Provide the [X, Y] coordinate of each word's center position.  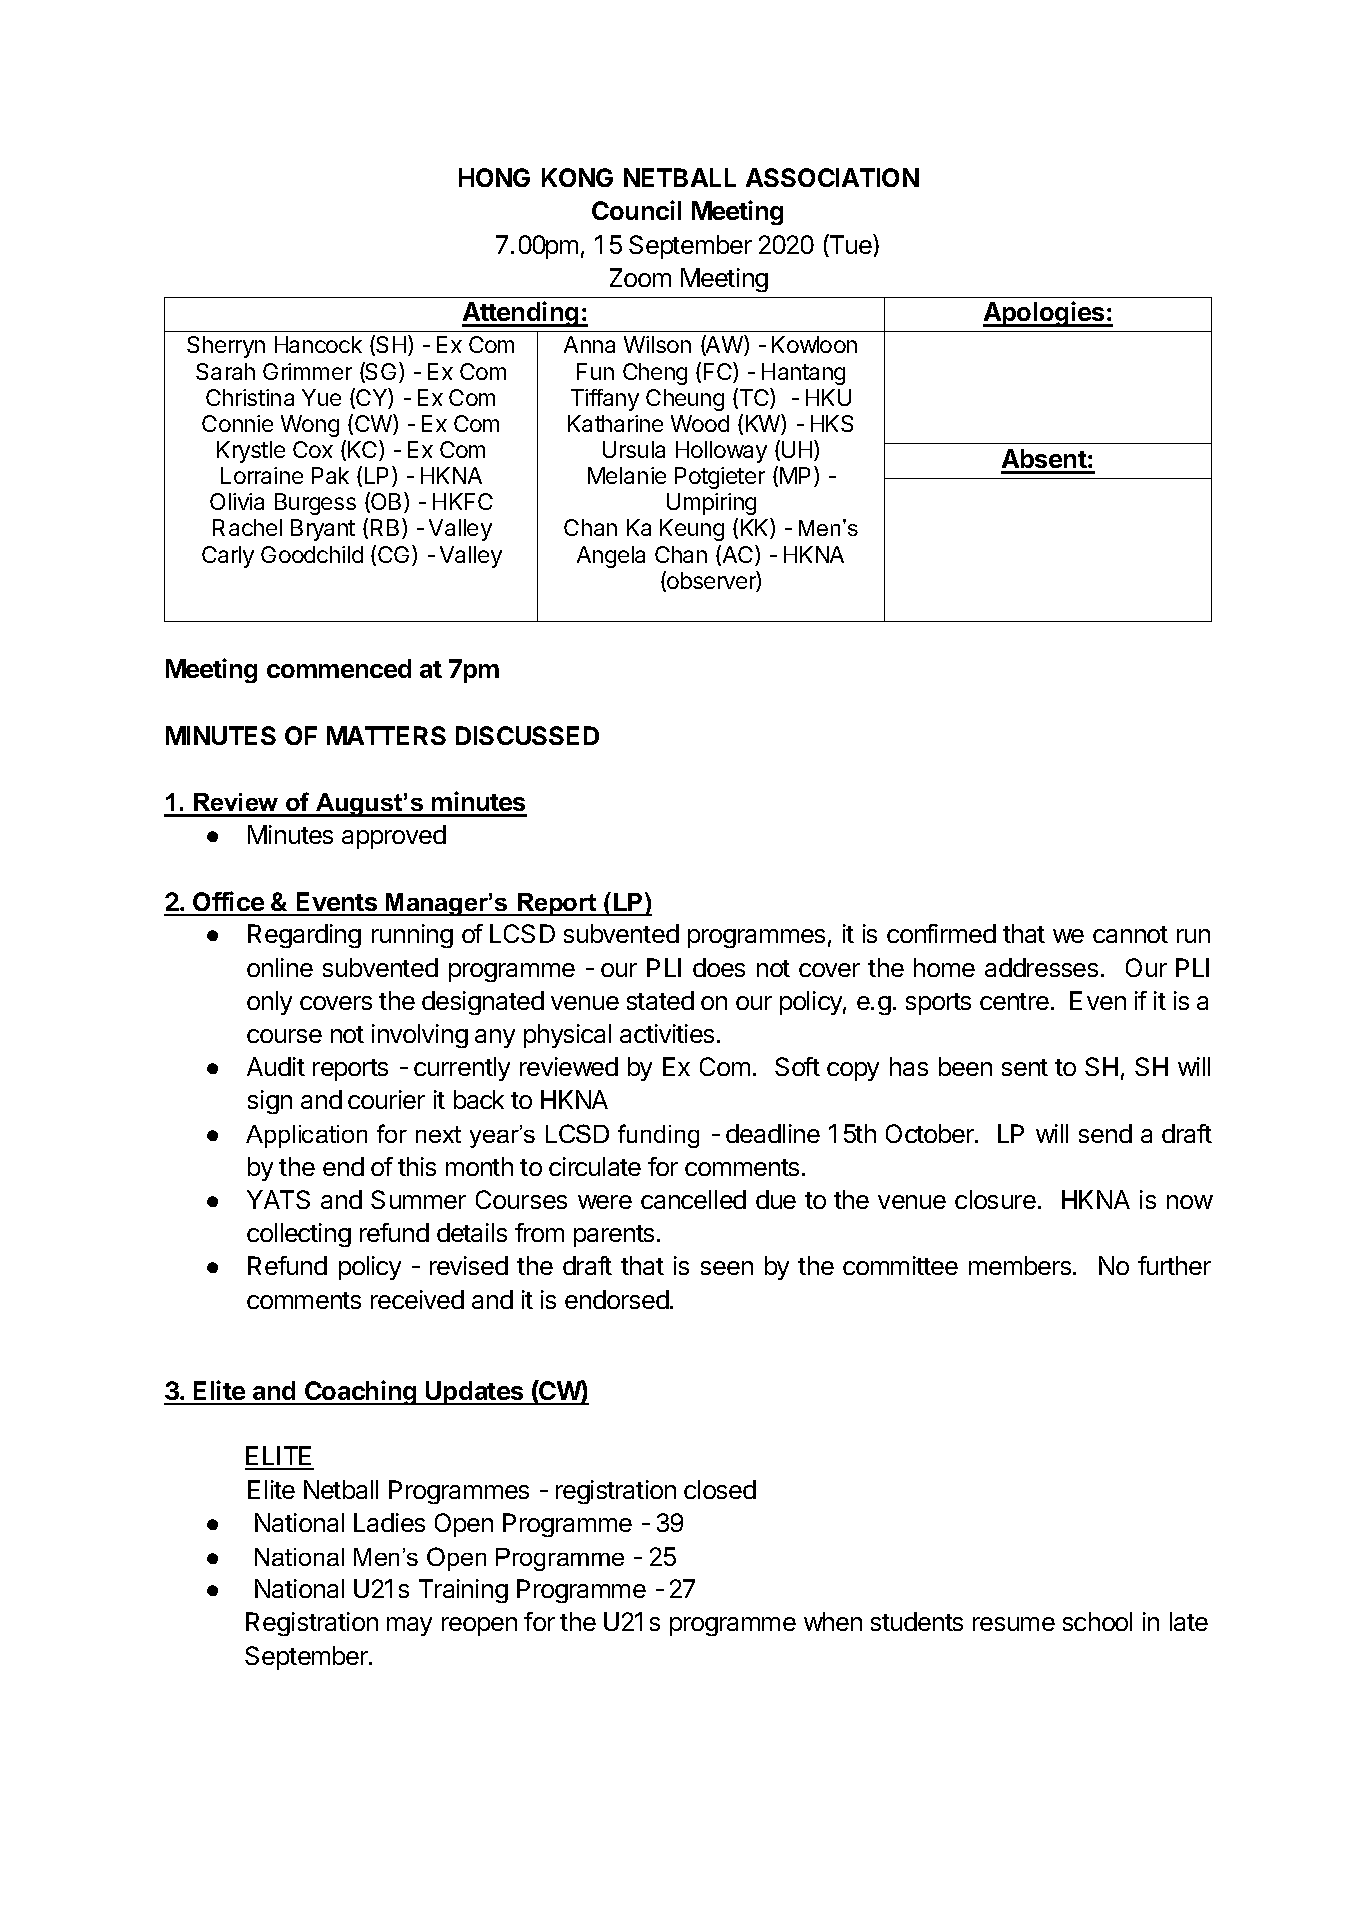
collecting [299, 1235]
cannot [1130, 934]
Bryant [323, 530]
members [1021, 1265]
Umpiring [711, 504]
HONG [494, 177]
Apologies [1045, 314]
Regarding [304, 936]
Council [636, 210]
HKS [832, 423]
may [409, 1626]
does [719, 967]
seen [727, 1268]
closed [720, 1489]
